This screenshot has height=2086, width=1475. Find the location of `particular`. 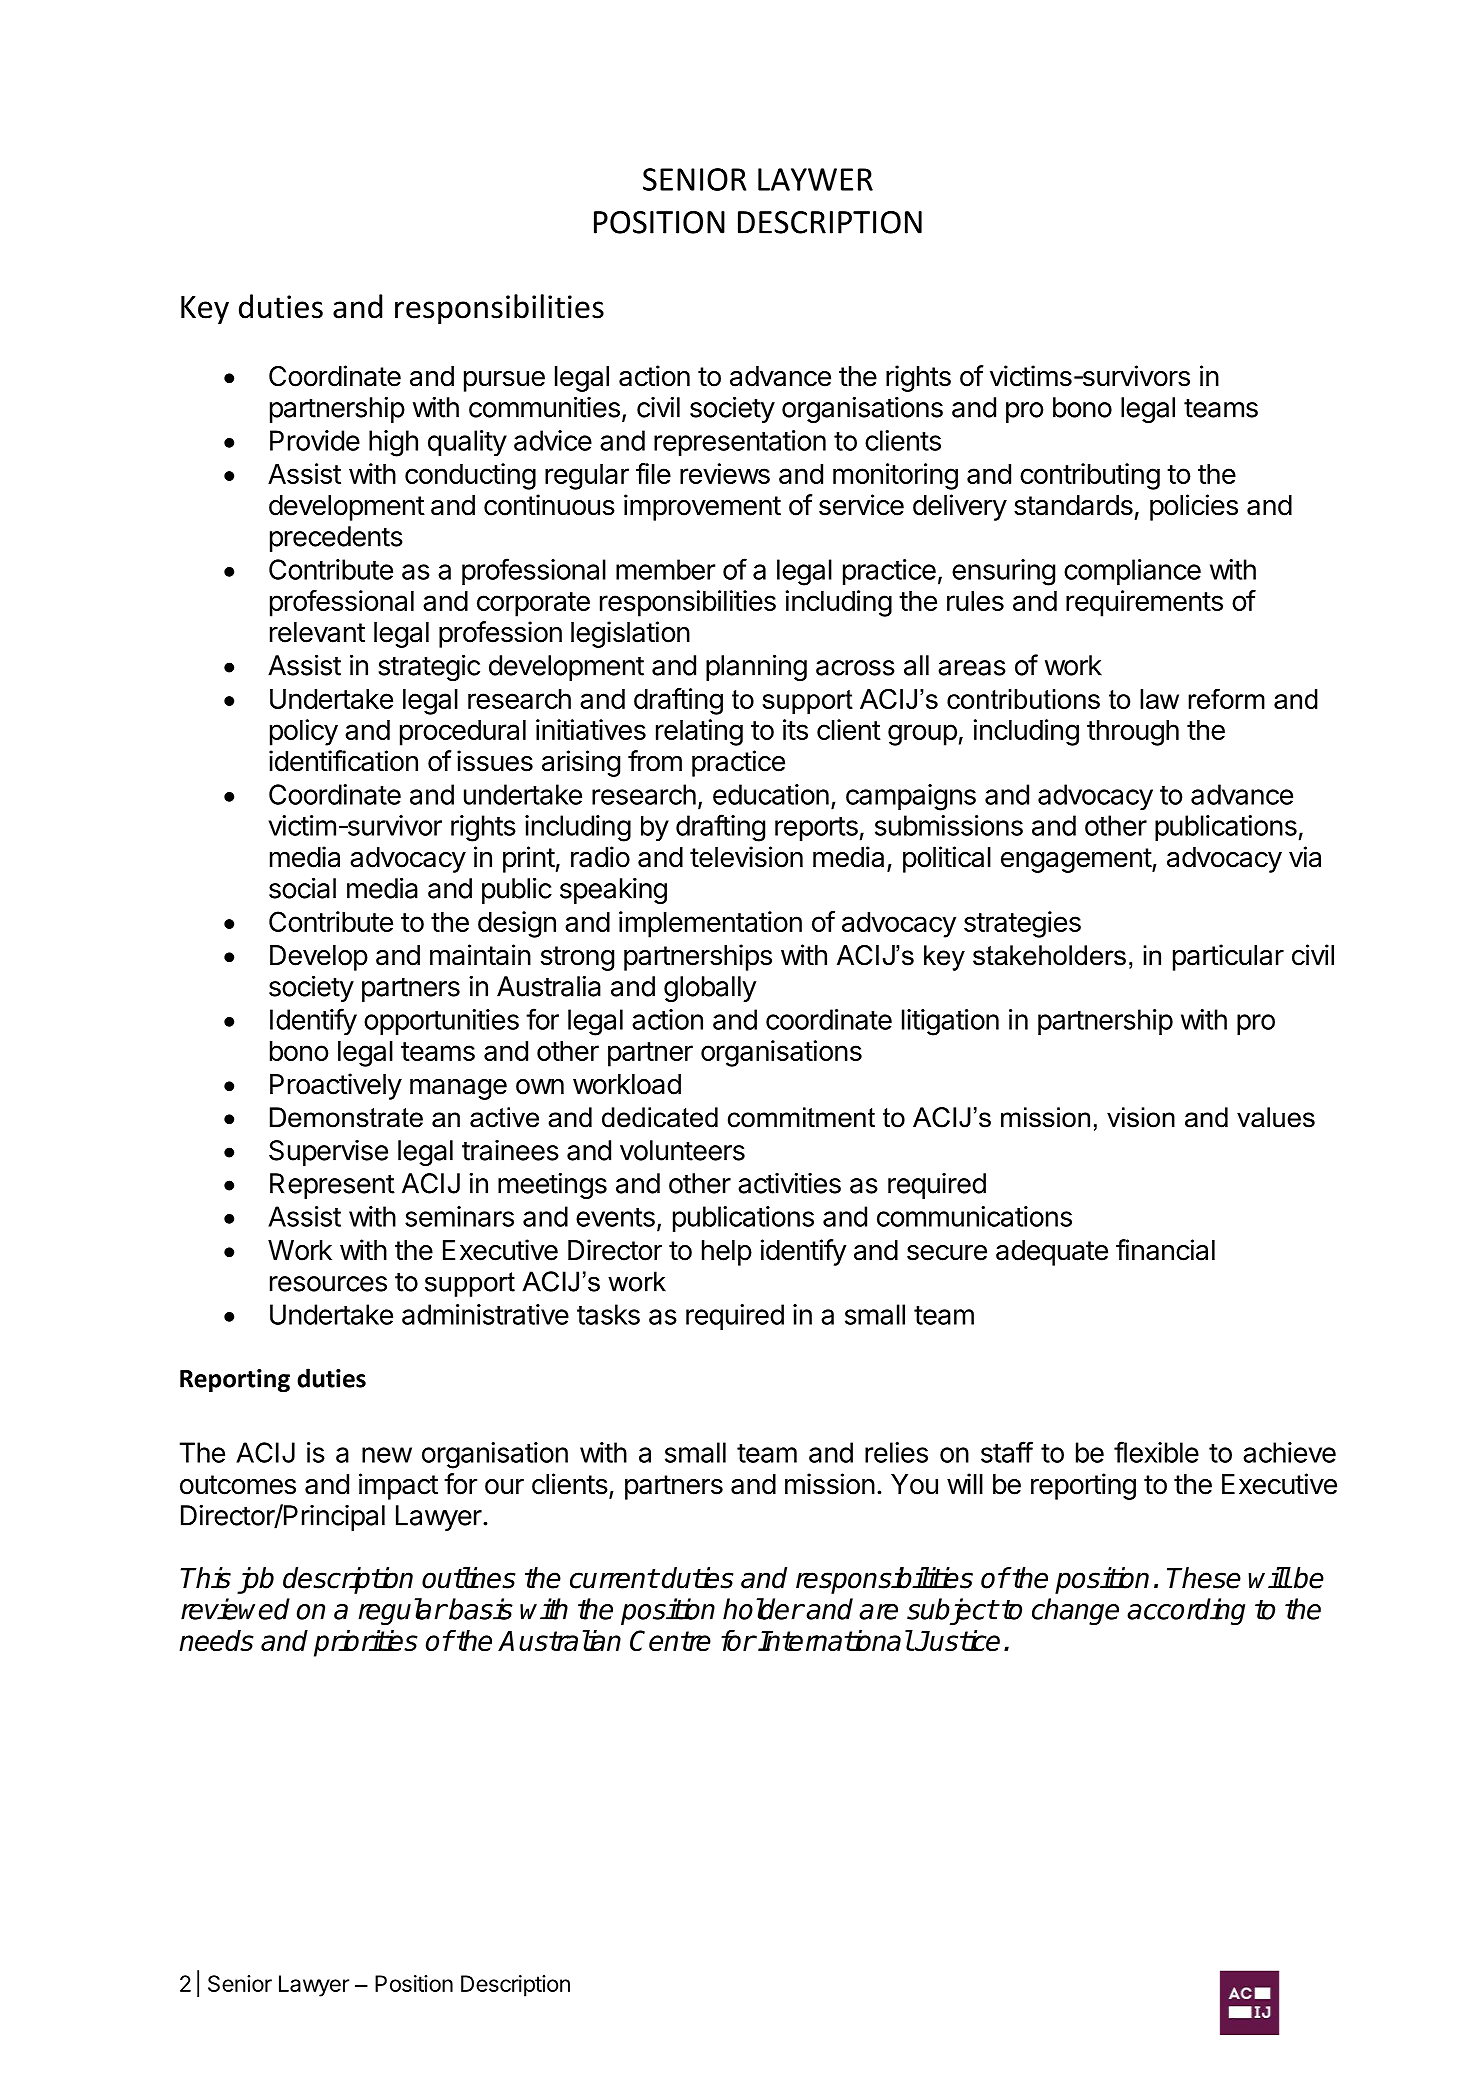

particular is located at coordinates (1228, 957).
